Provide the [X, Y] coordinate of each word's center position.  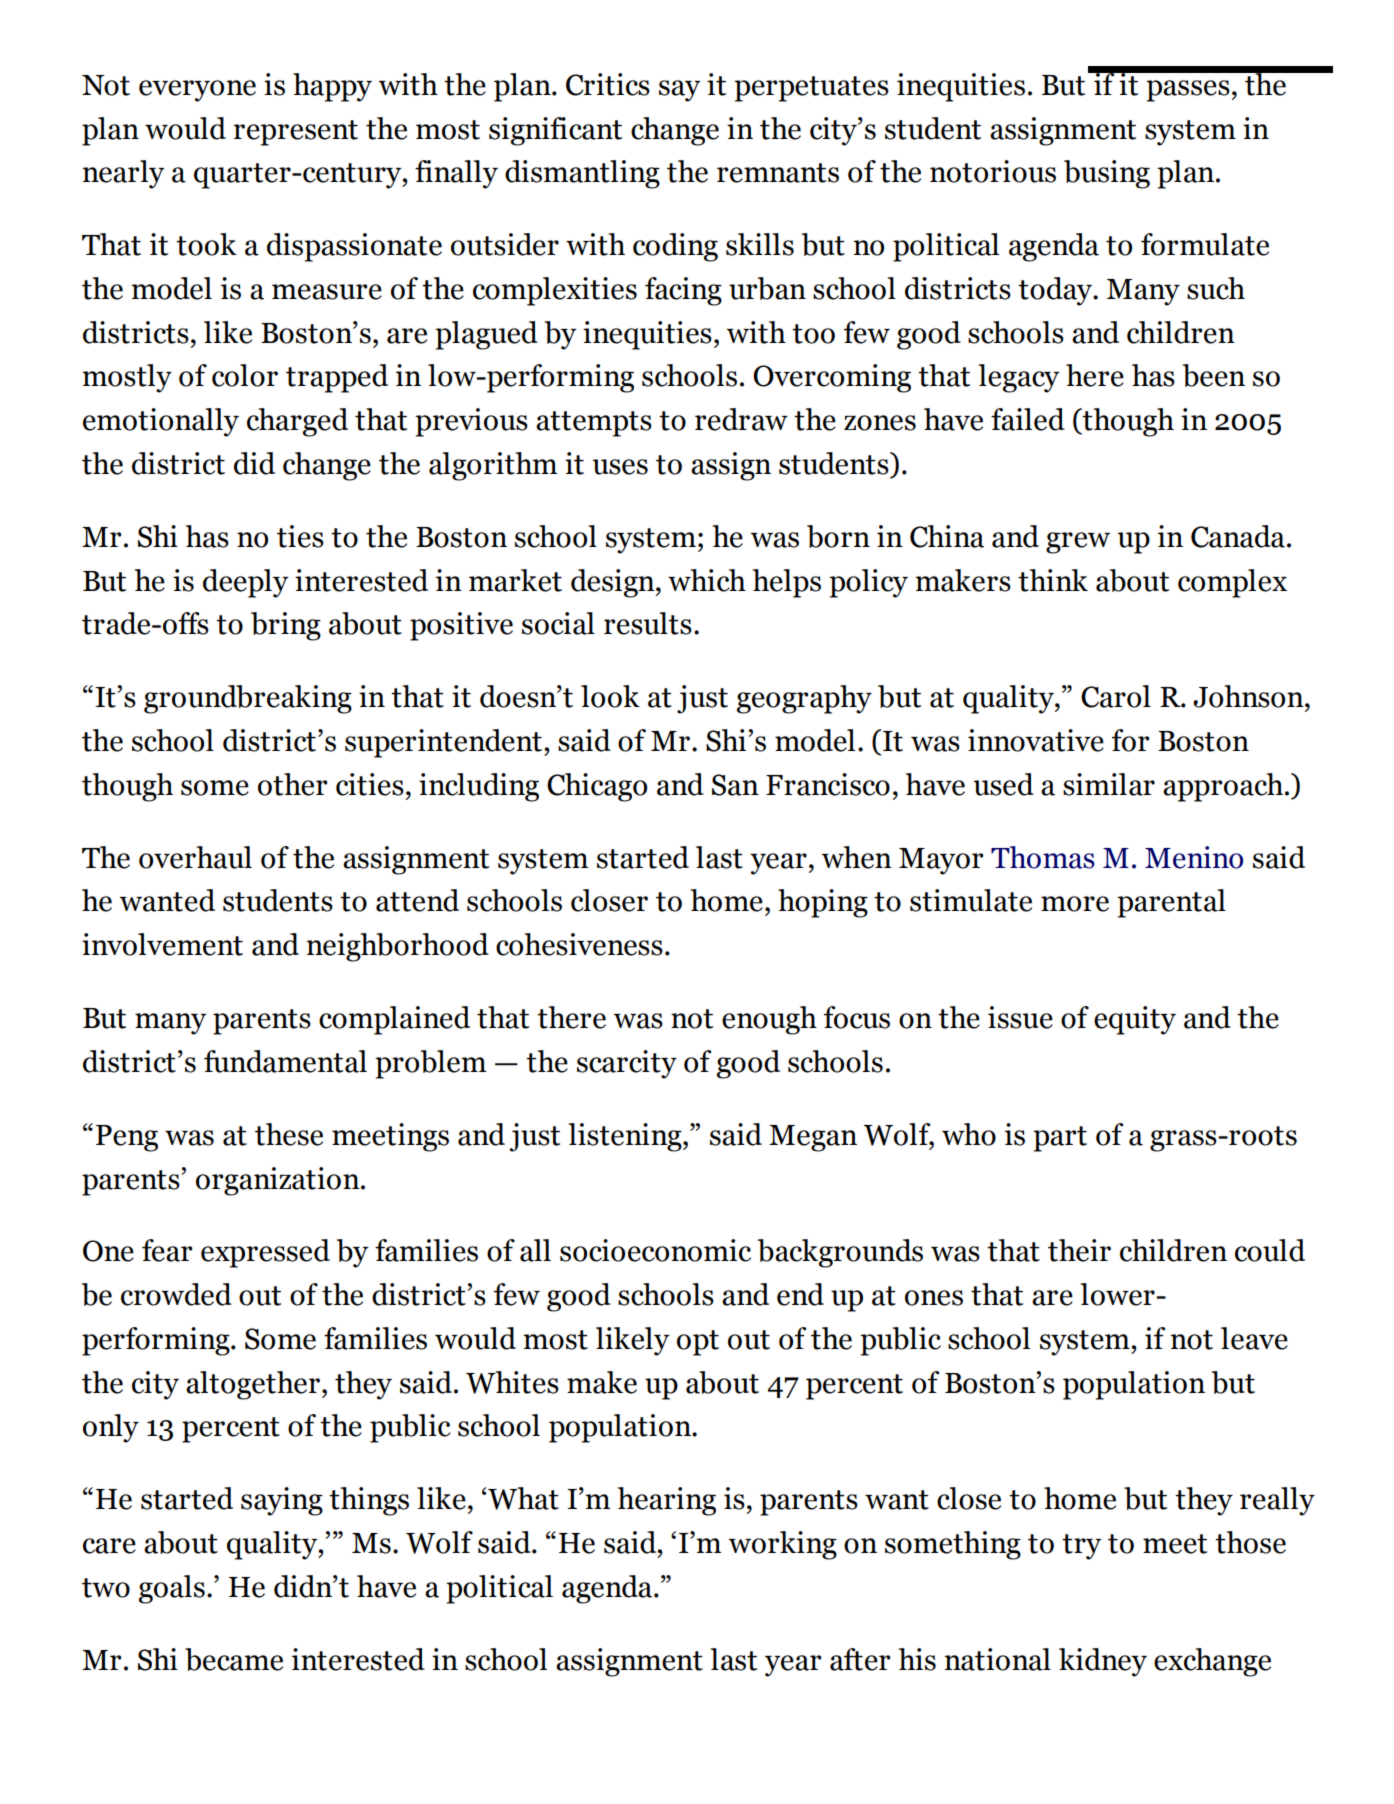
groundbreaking [248, 699]
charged [297, 422]
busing [1107, 174]
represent [296, 133]
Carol [1116, 696]
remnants [778, 173]
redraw [741, 419]
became [234, 1659]
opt [698, 1343]
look [610, 696]
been [1214, 375]
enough [769, 1020]
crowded [176, 1294]
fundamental [285, 1061]
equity [1135, 1020]
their [1079, 1250]
